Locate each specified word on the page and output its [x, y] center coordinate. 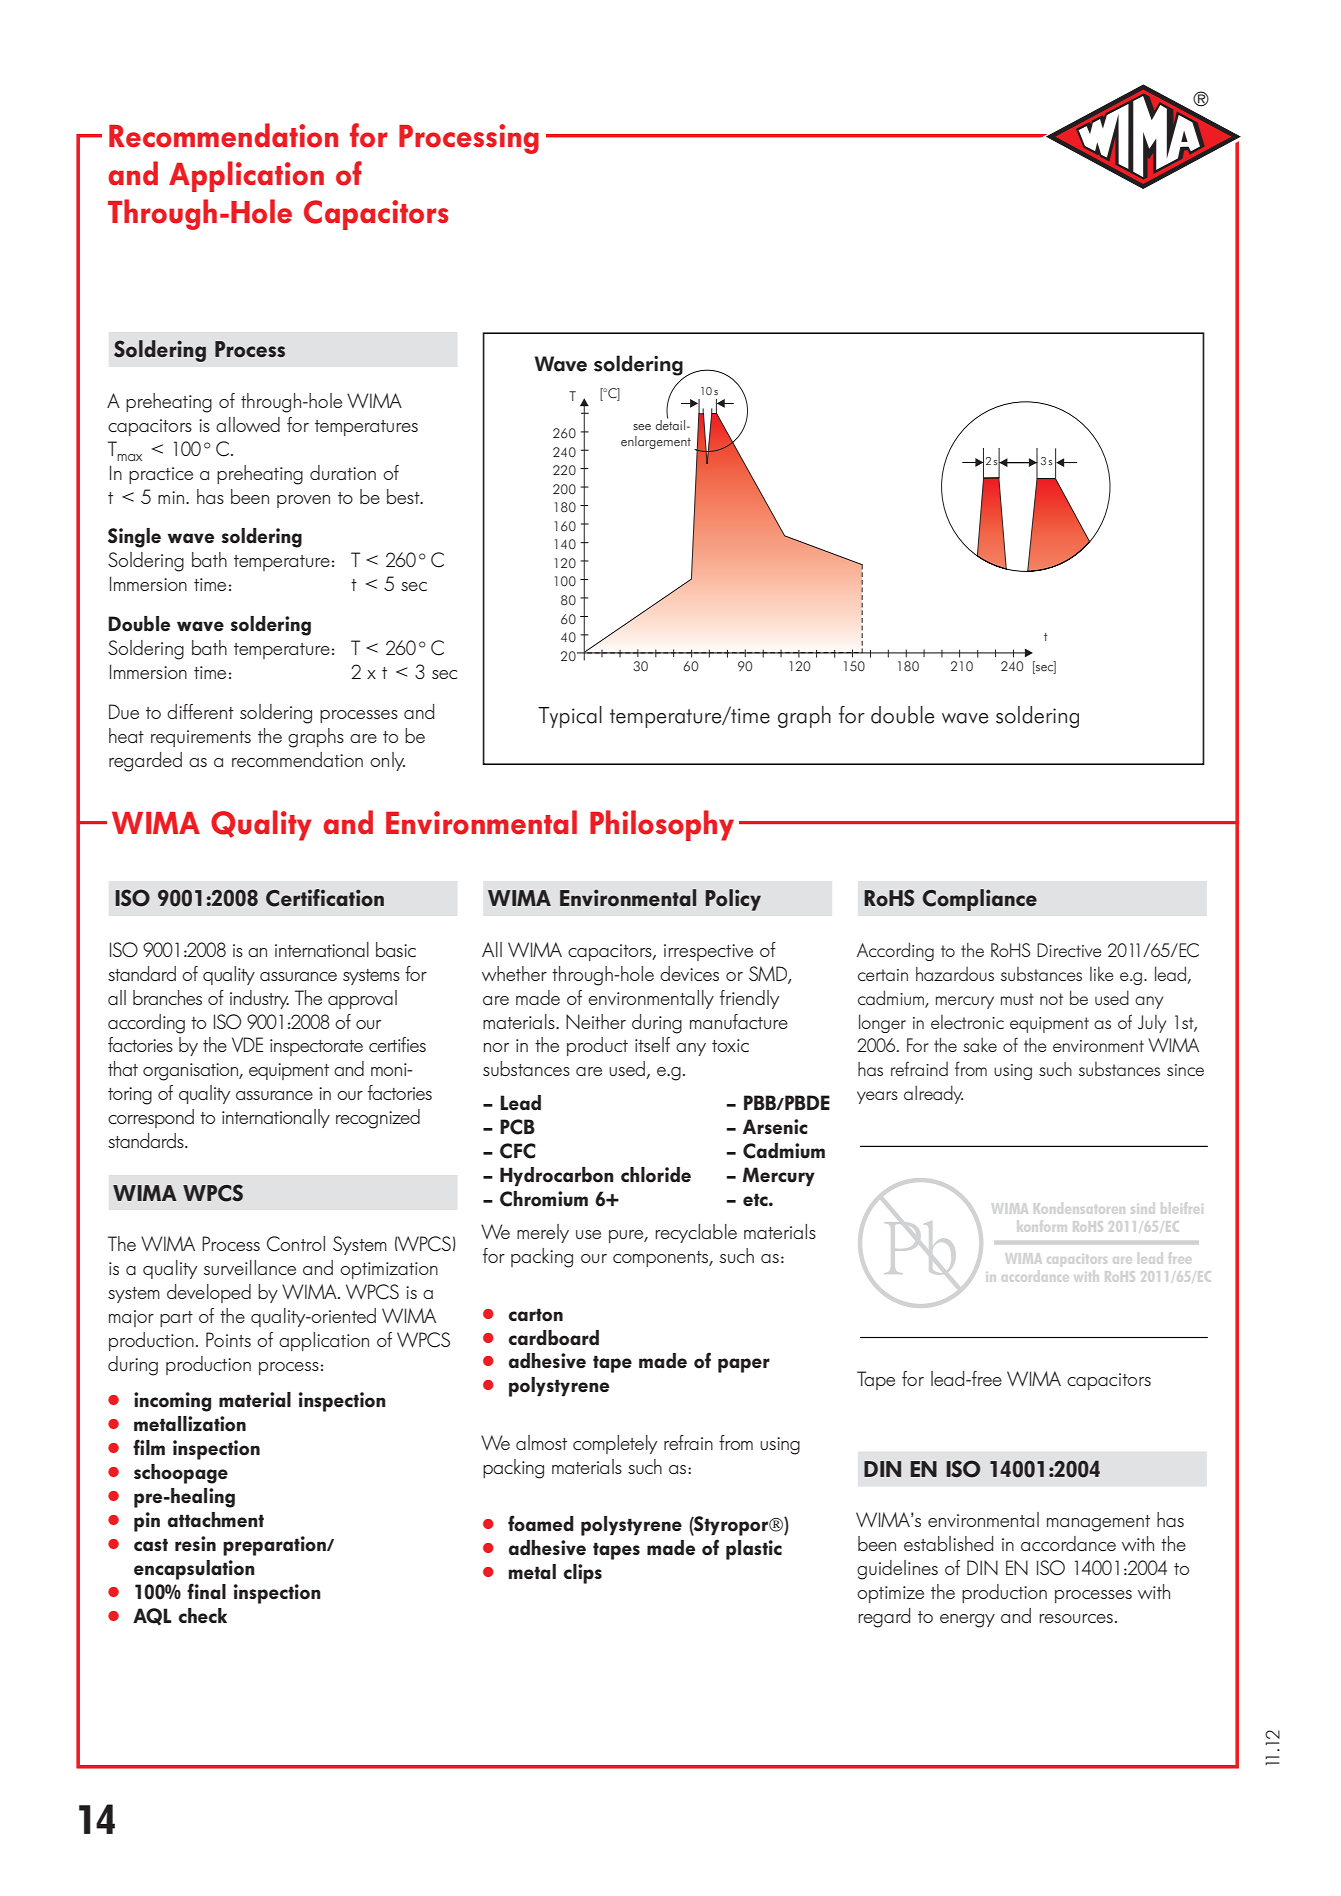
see [642, 427]
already [933, 1094]
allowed [248, 424]
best [404, 496]
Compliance [980, 900]
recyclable [696, 1233]
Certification [325, 898]
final [206, 1591]
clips [582, 1574]
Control [296, 1244]
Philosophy [662, 825]
